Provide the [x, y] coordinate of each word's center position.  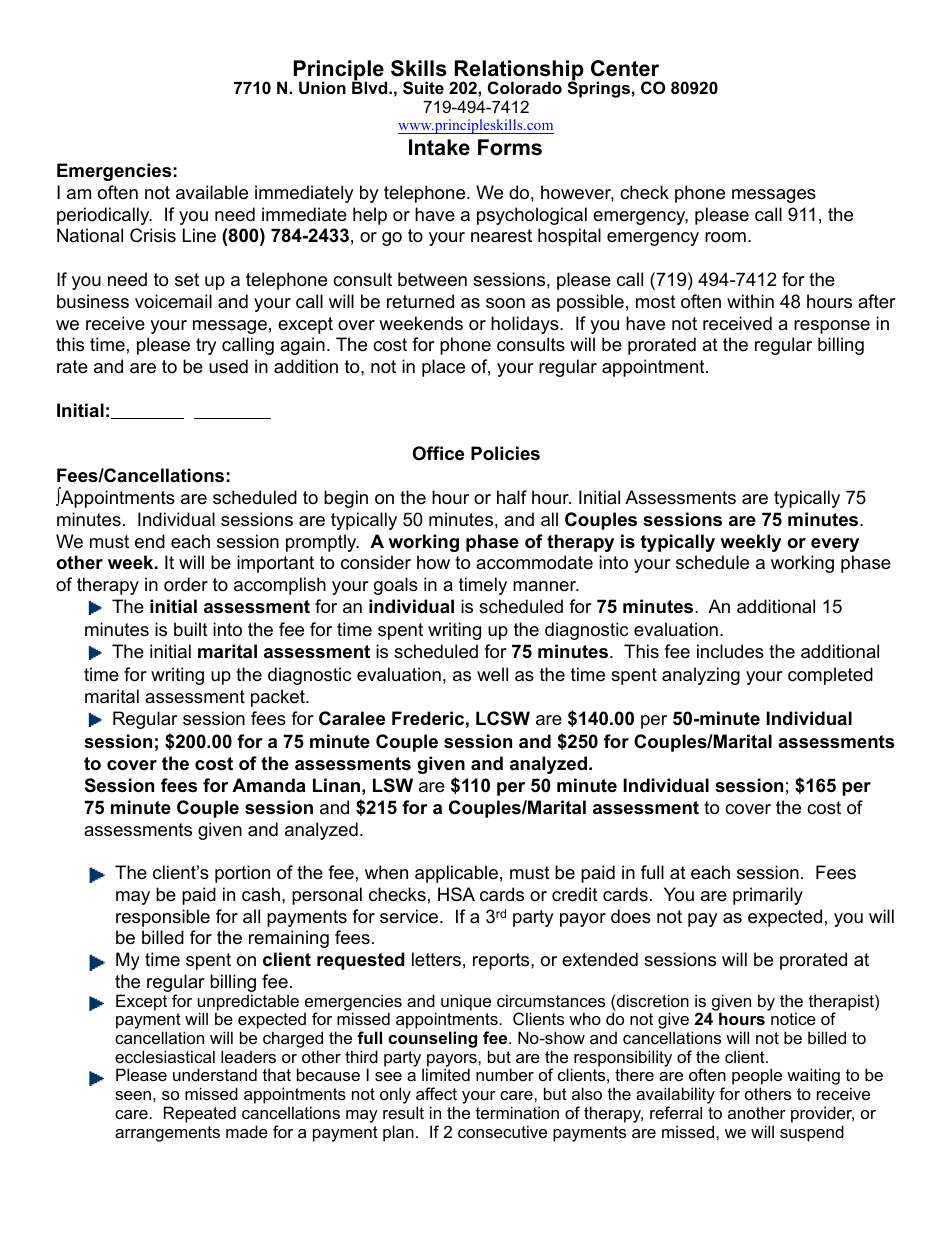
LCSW [503, 718]
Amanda [269, 785]
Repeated [200, 1114]
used [228, 366]
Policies [505, 453]
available [212, 192]
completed [830, 676]
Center [625, 68]
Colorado [525, 87]
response [832, 327]
